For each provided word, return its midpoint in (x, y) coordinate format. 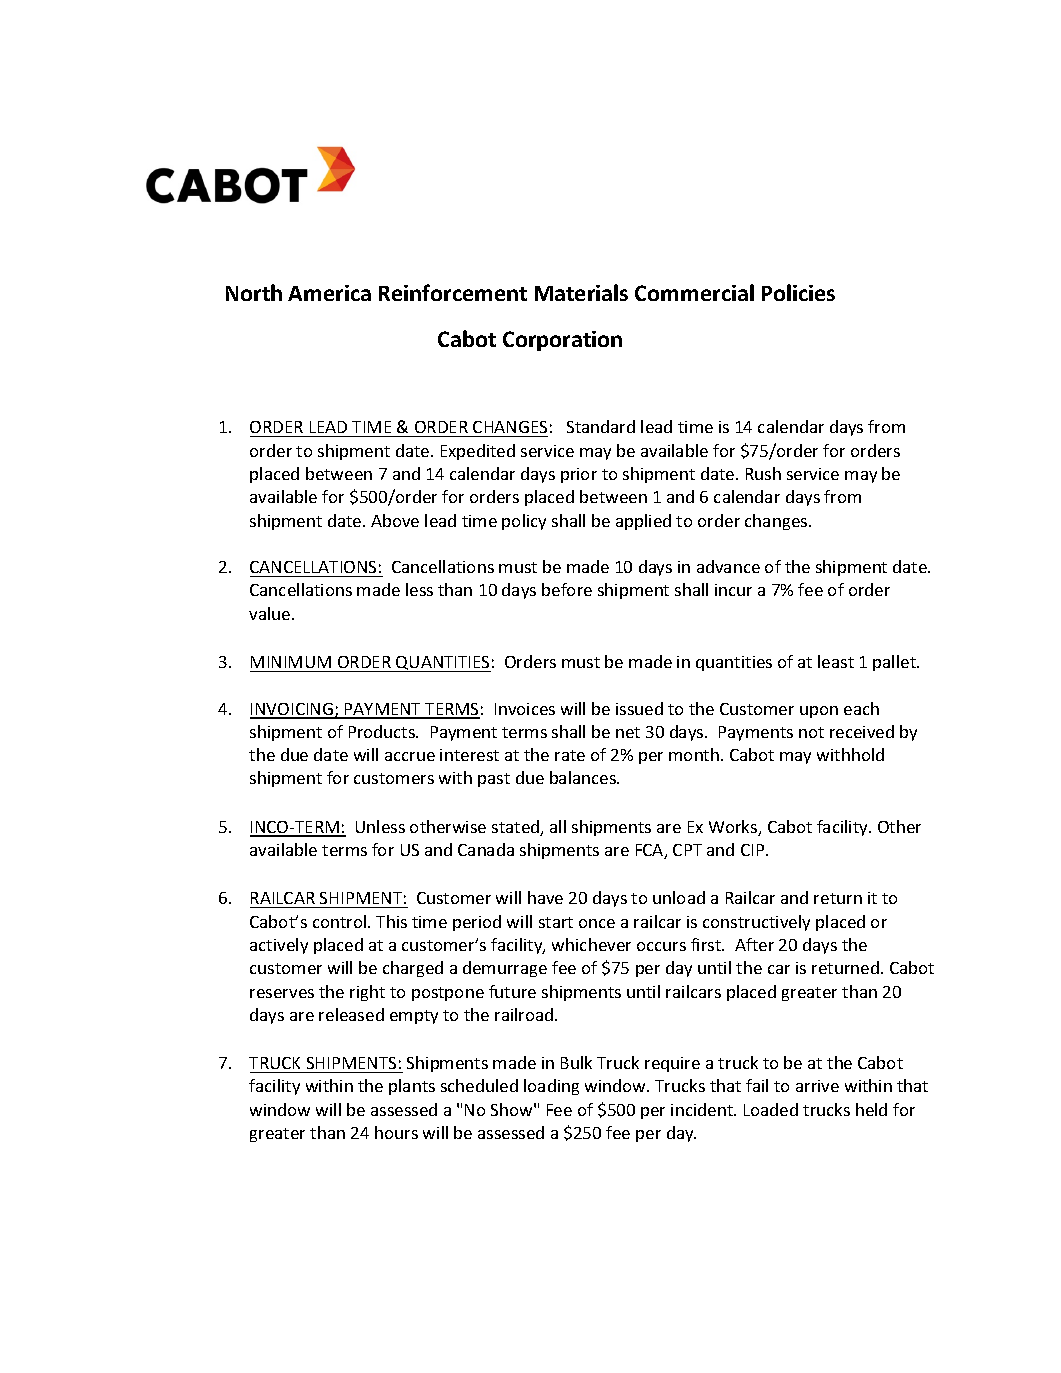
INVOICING (292, 710)
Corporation (562, 341)
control (341, 921)
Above (395, 520)
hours (396, 1132)
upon (819, 712)
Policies (798, 292)
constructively (756, 923)
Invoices (525, 709)
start (556, 922)
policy (524, 522)
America (329, 293)
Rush (763, 473)
